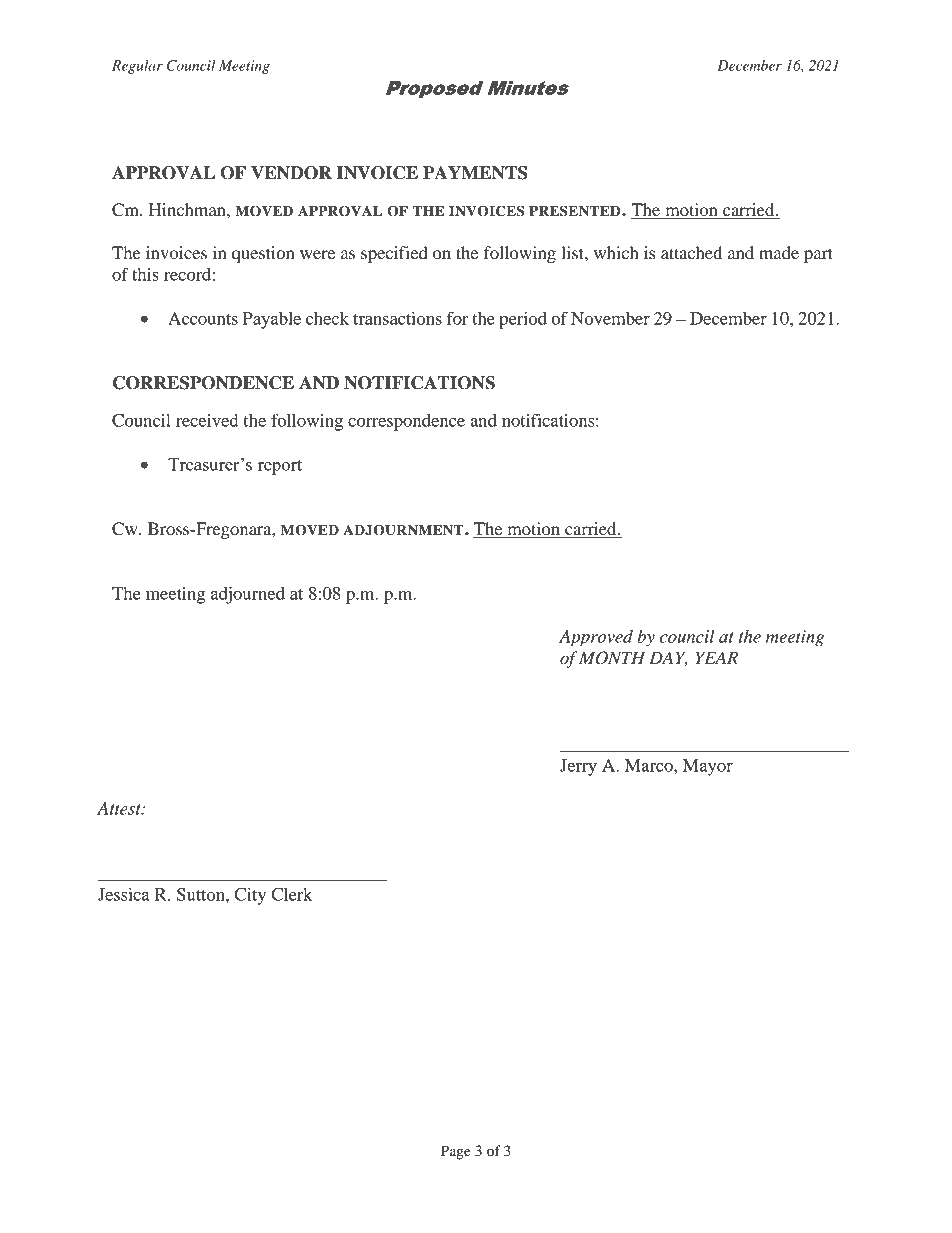 The image size is (952, 1233). What do you see at coordinates (457, 318) in the page?
I see `for` at bounding box center [457, 318].
